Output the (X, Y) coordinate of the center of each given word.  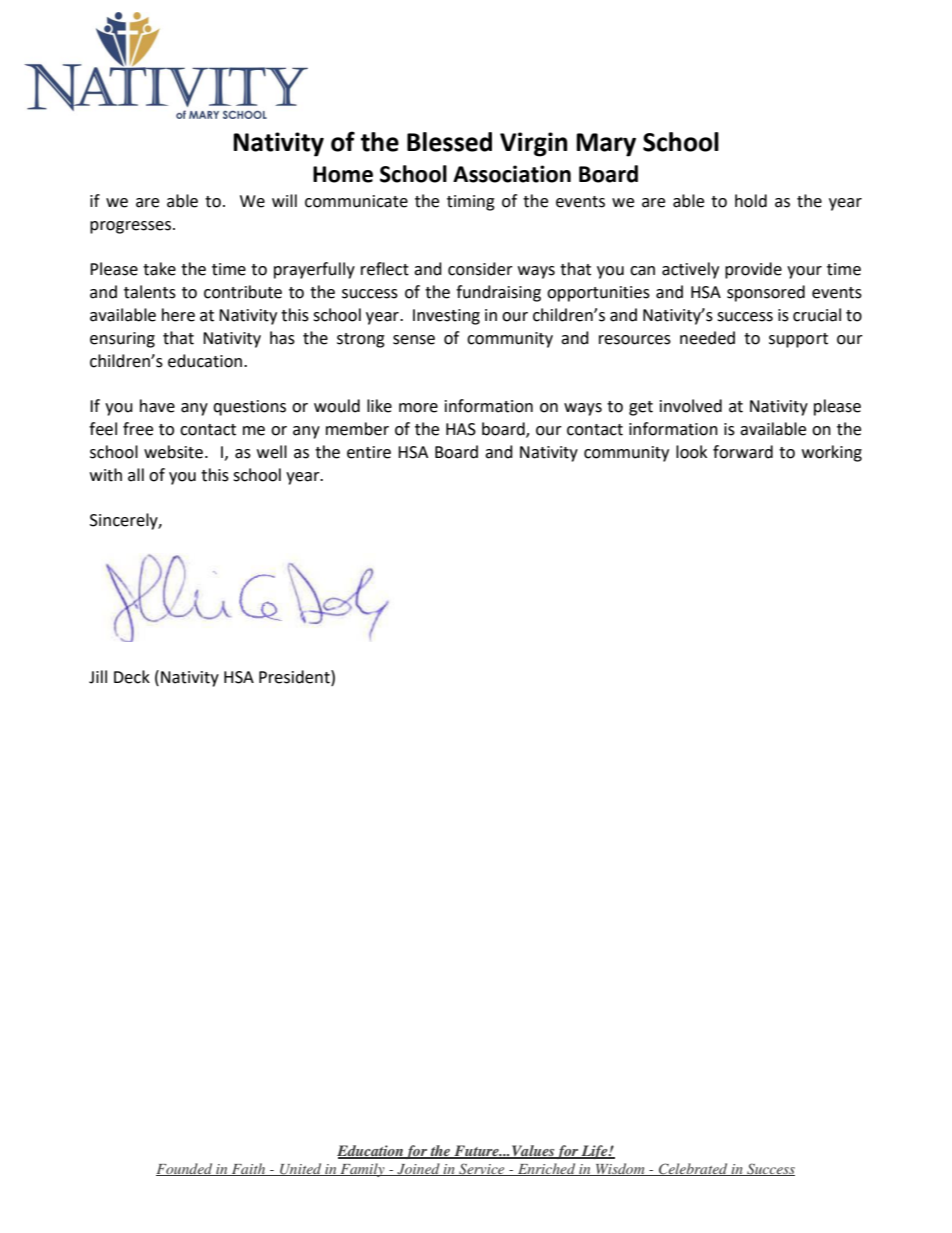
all (136, 475)
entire (369, 452)
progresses (130, 227)
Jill (98, 677)
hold (751, 201)
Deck (132, 677)
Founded (185, 1169)
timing (471, 203)
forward (743, 452)
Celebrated (693, 1169)
